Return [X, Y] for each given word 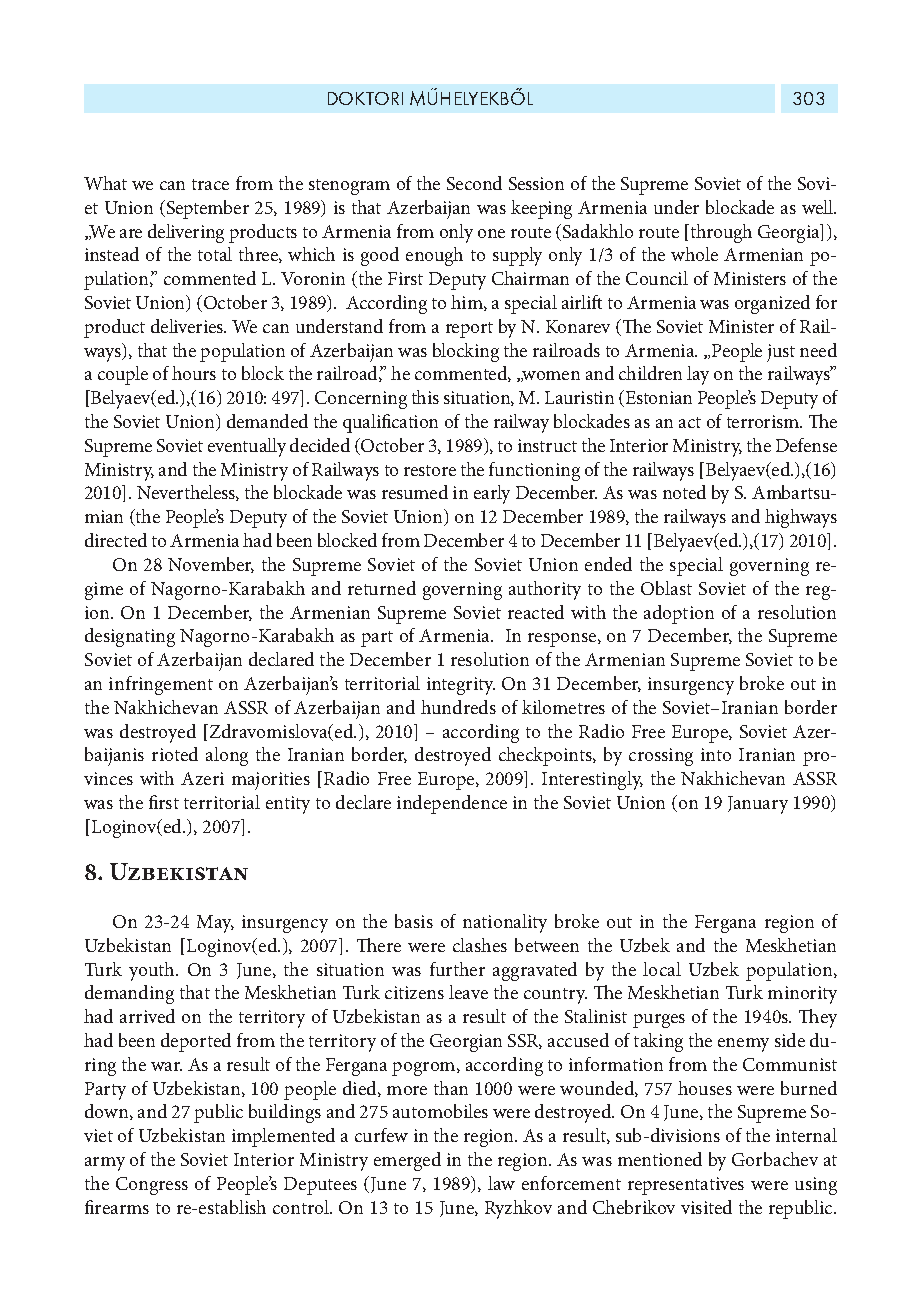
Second [474, 183]
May [215, 924]
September [208, 209]
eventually [247, 447]
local [662, 969]
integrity [461, 686]
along [227, 756]
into [716, 754]
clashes [480, 945]
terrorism [764, 421]
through [720, 233]
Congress [152, 1186]
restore [430, 470]
